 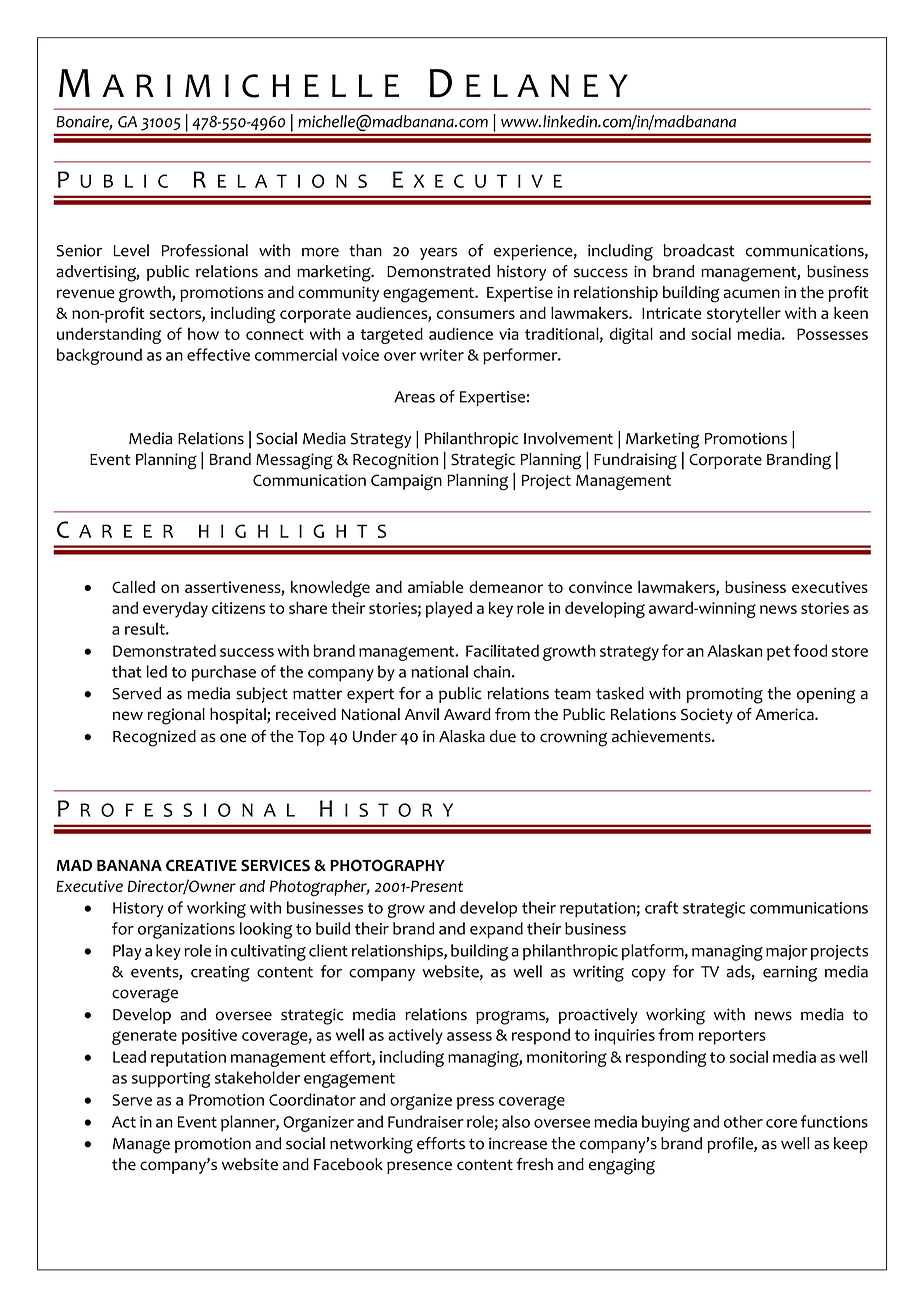 I want to click on increase, so click(x=518, y=1143).
